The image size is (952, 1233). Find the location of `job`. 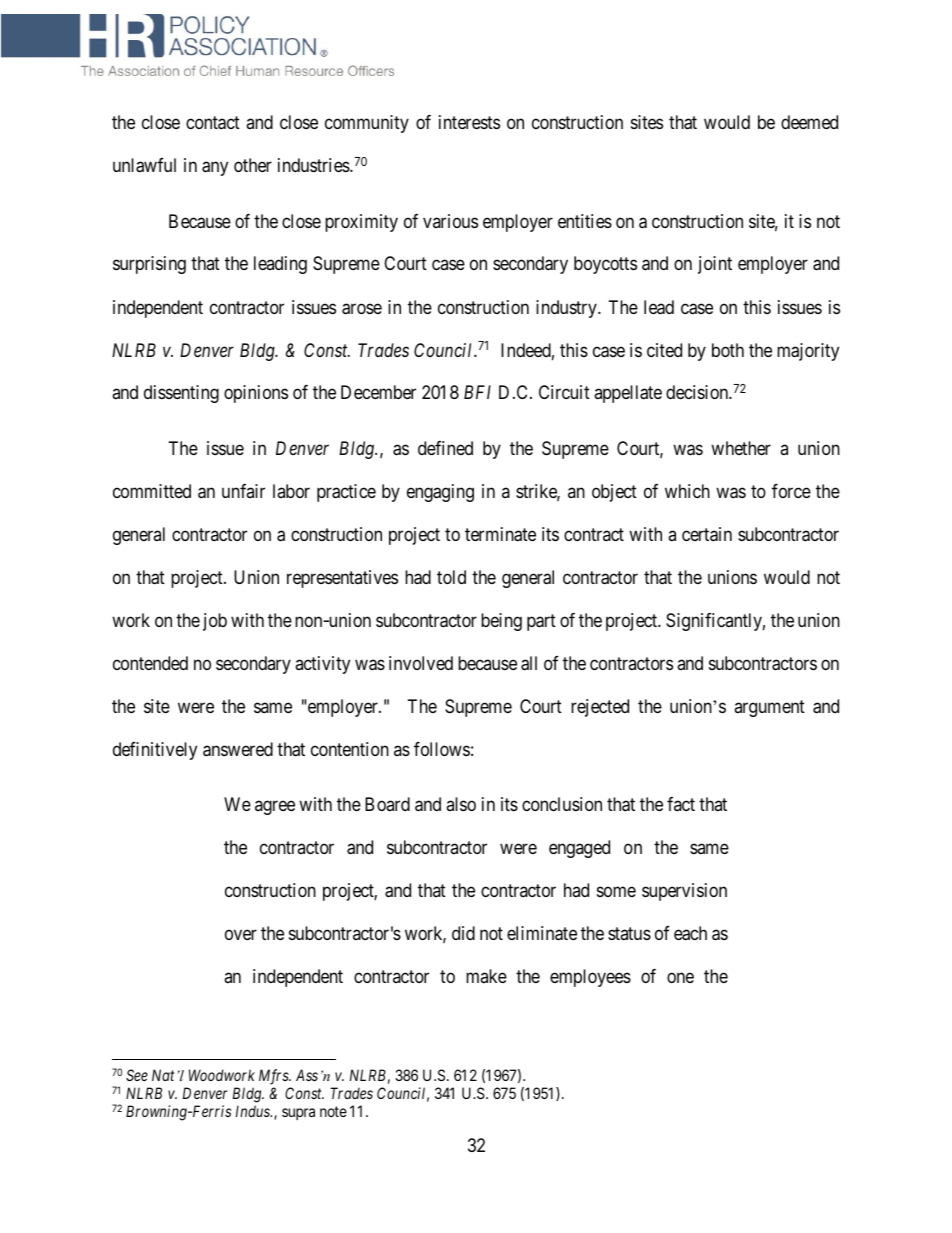

job is located at coordinates (215, 622).
